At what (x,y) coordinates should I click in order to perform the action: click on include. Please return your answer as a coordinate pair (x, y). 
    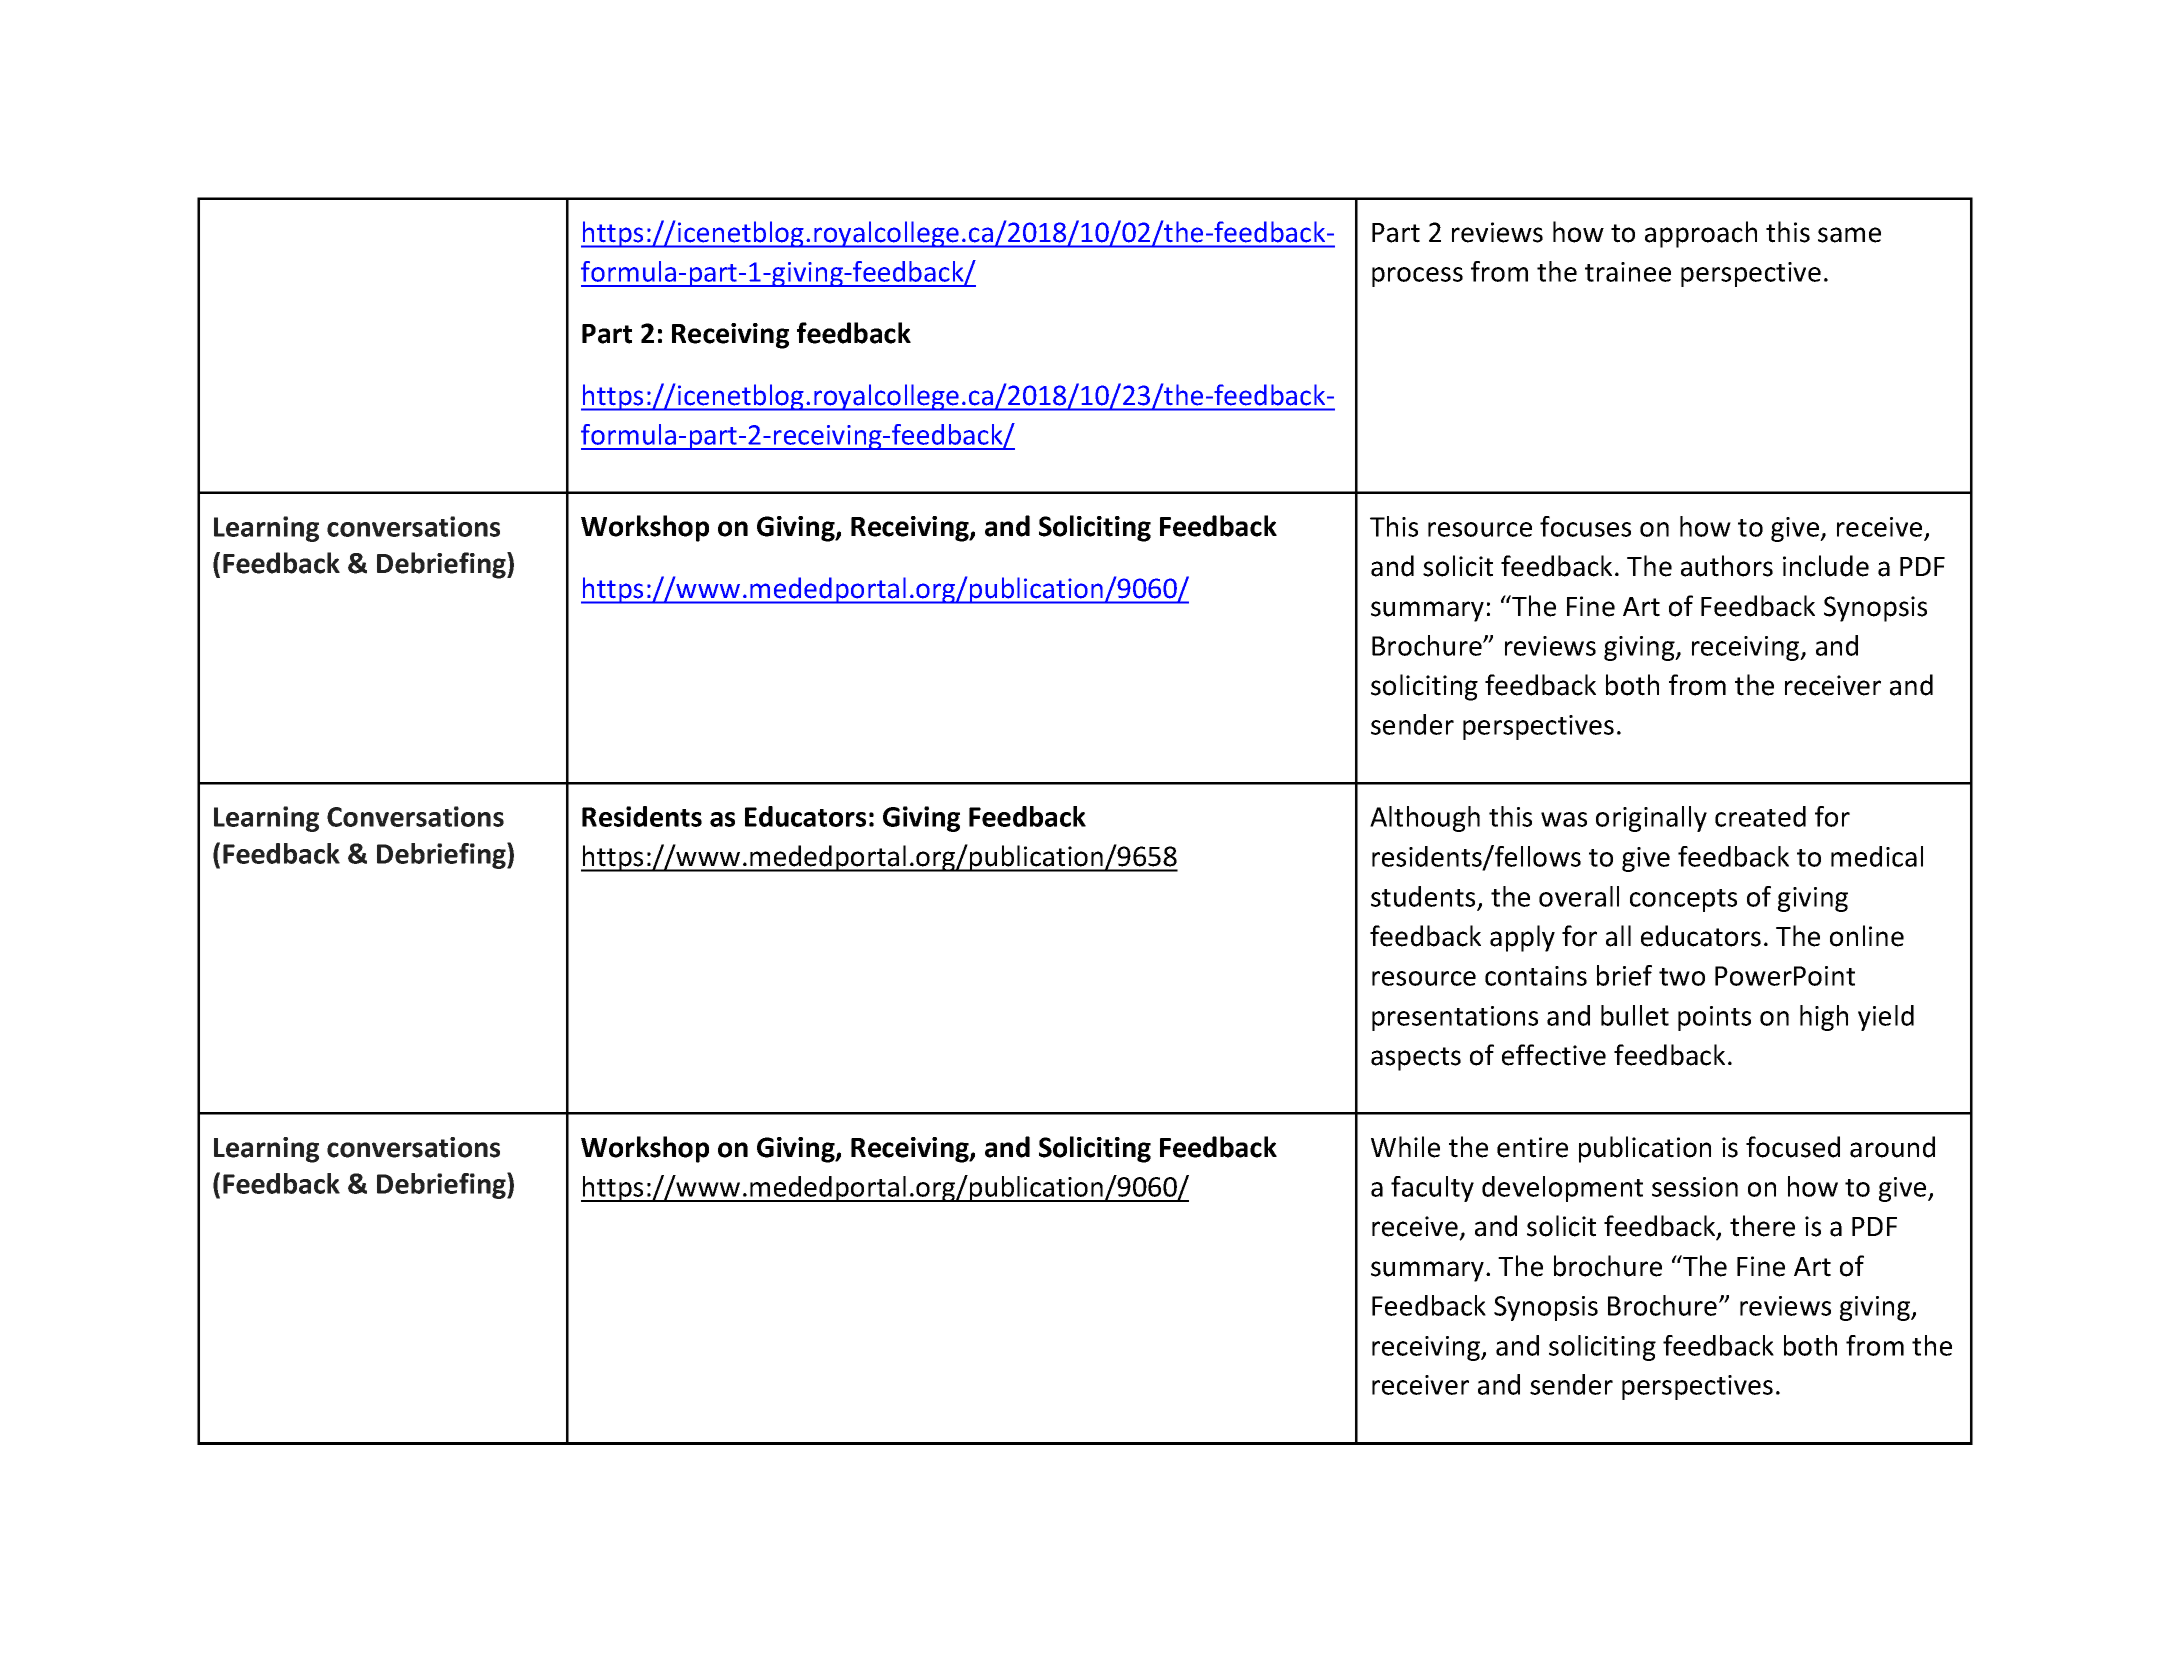
    Looking at the image, I should click on (1826, 566).
